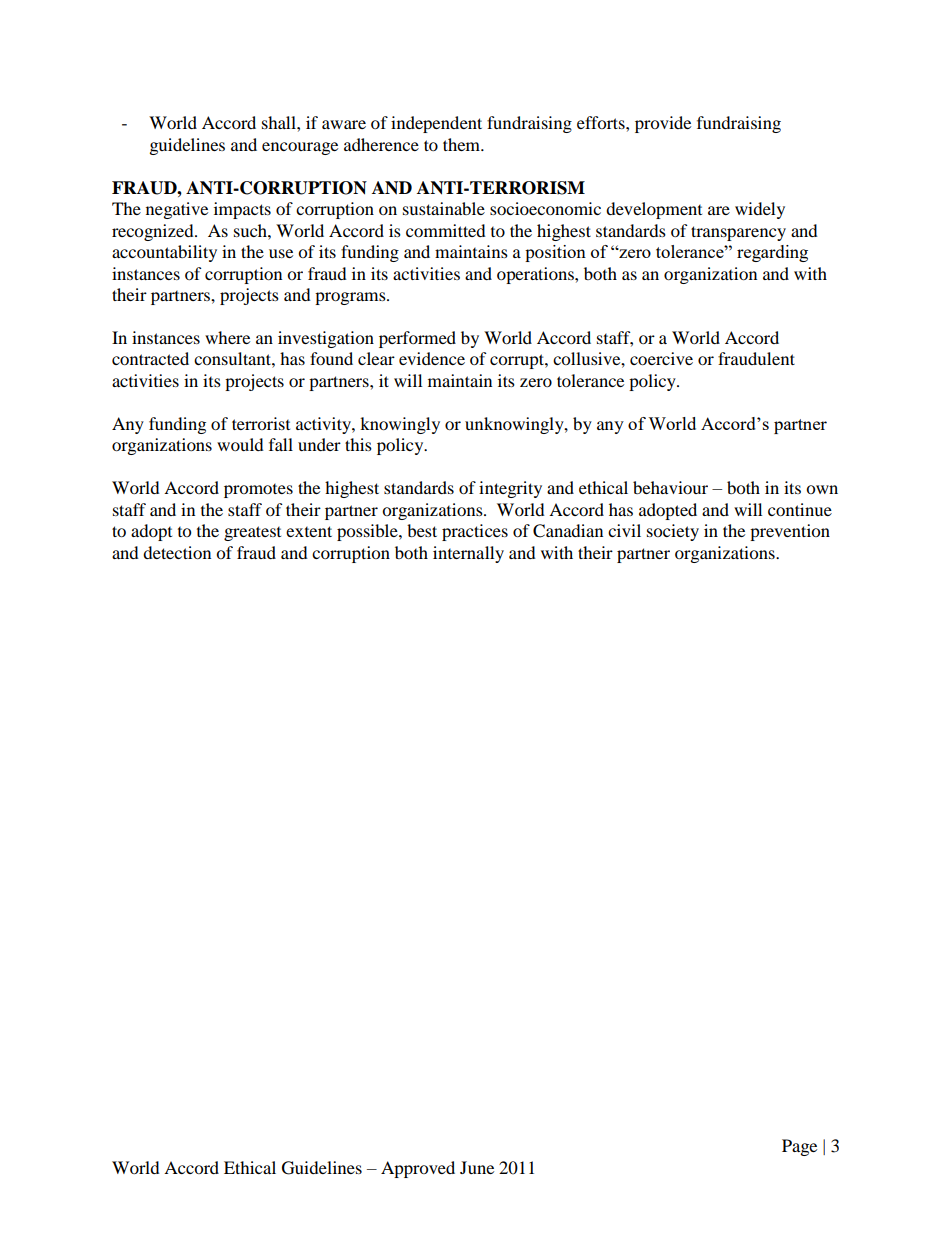  I want to click on them, so click(463, 144).
